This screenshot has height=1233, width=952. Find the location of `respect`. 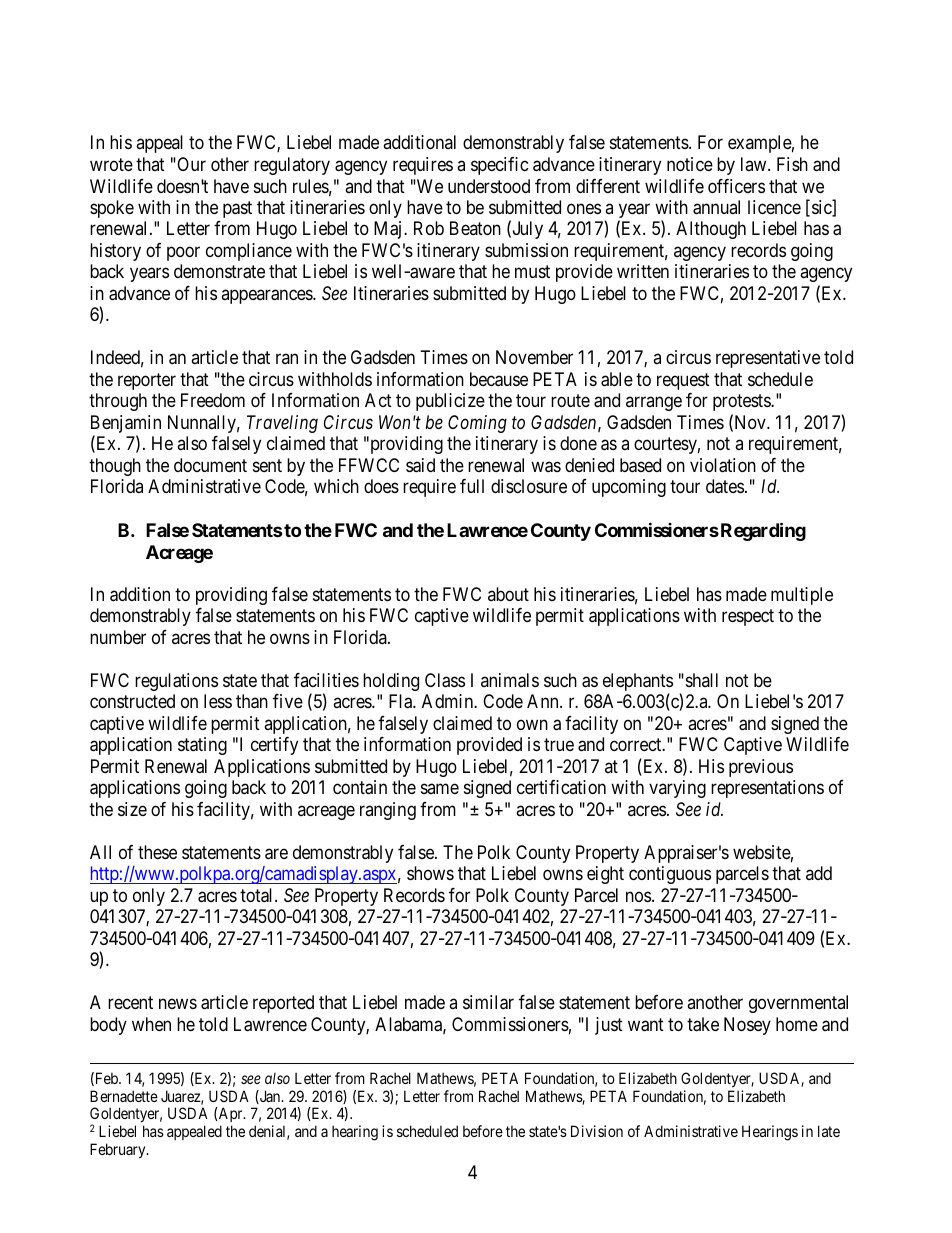

respect is located at coordinates (748, 618).
